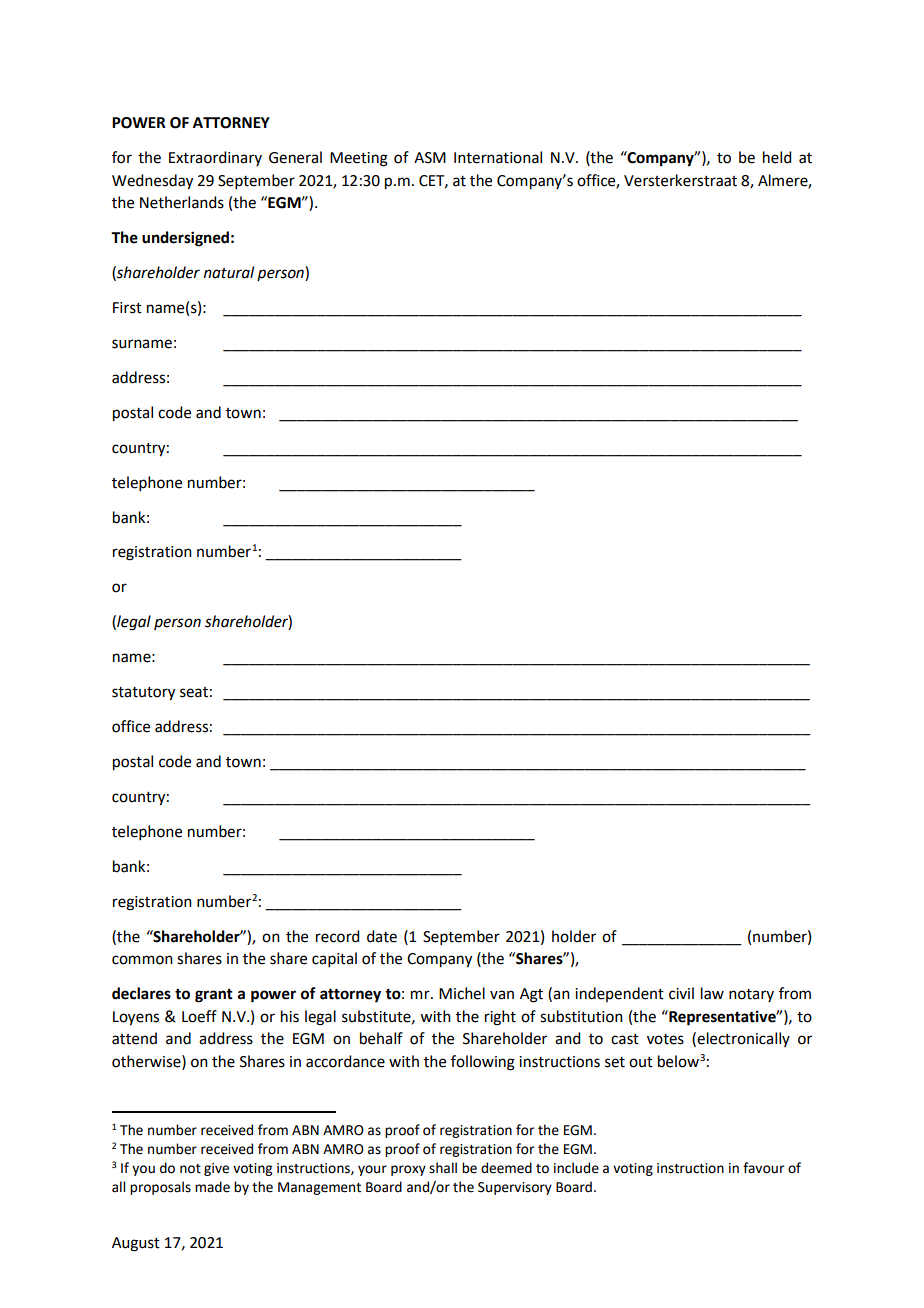 Image resolution: width=924 pixels, height=1308 pixels. What do you see at coordinates (142, 960) in the document?
I see `common` at bounding box center [142, 960].
